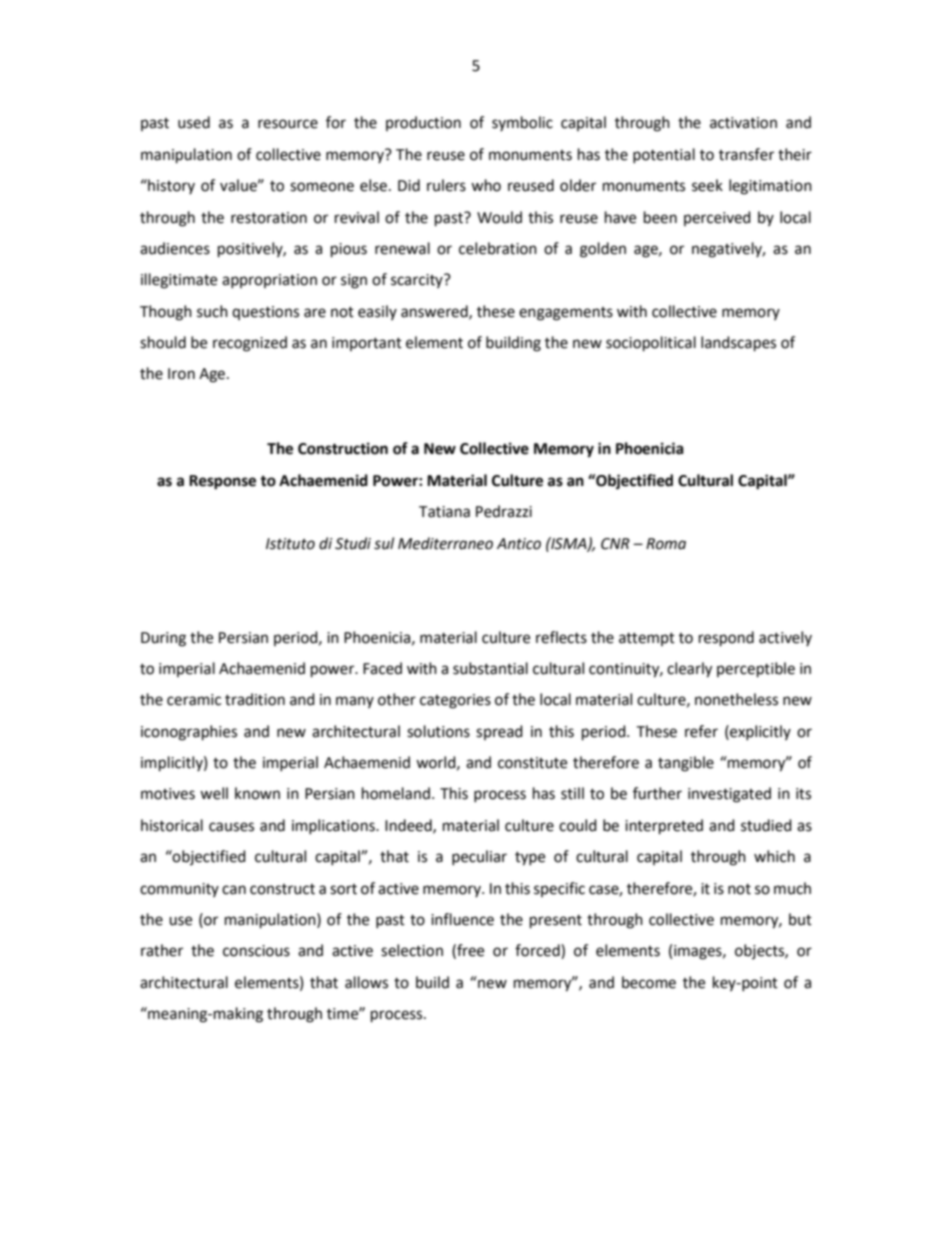 Image resolution: width=952 pixels, height=1233 pixels. Describe the element at coordinates (522, 123) in the image. I see `symbolic` at that location.
